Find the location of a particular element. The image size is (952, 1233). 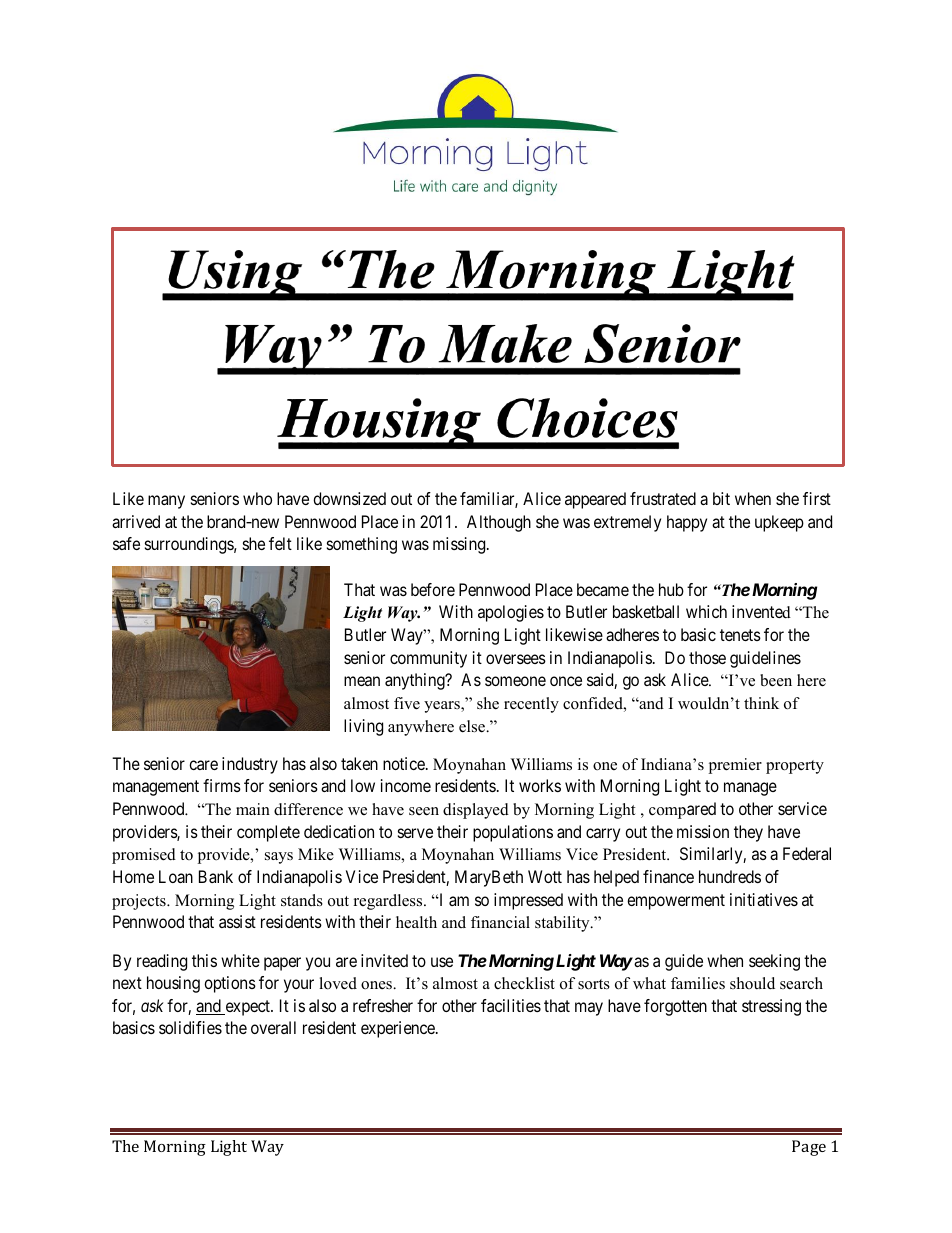

many is located at coordinates (166, 502).
